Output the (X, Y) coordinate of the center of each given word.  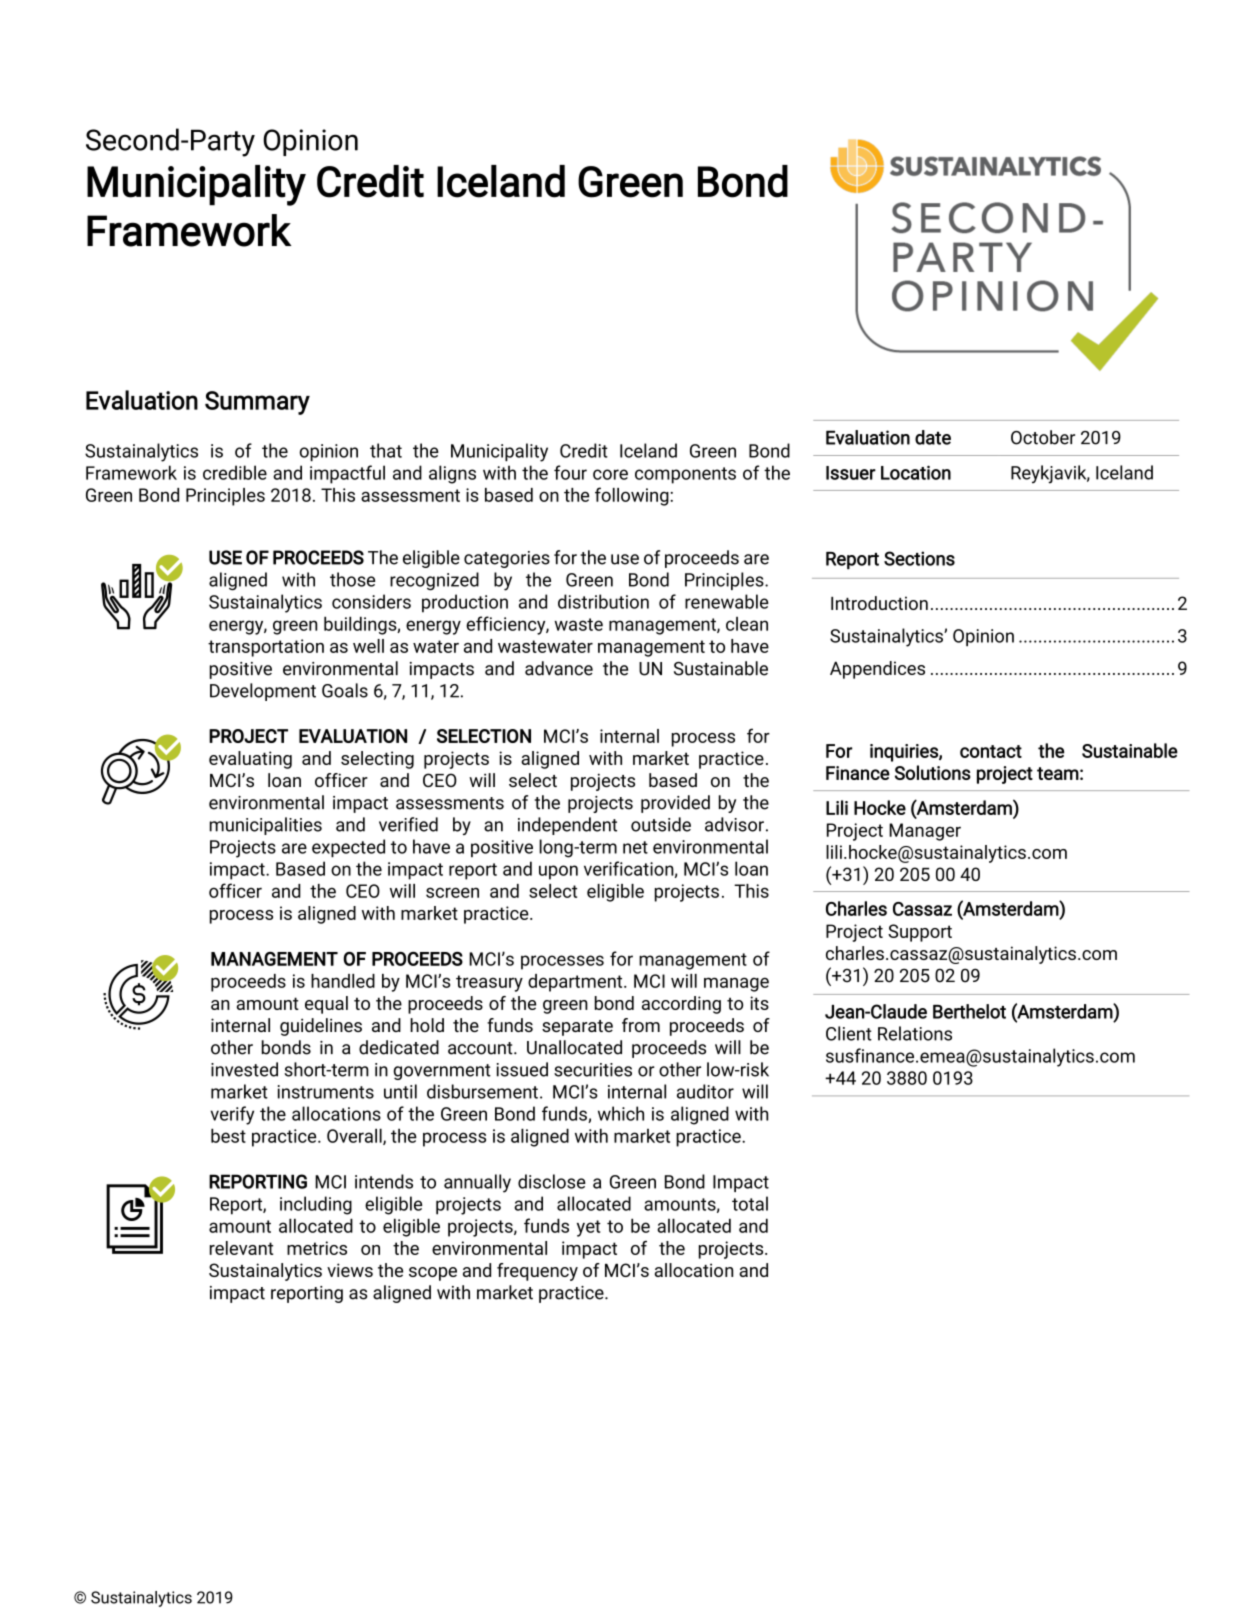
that (386, 450)
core (610, 474)
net (635, 847)
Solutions (933, 772)
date (933, 437)
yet (589, 1228)
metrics (317, 1248)
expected (348, 848)
